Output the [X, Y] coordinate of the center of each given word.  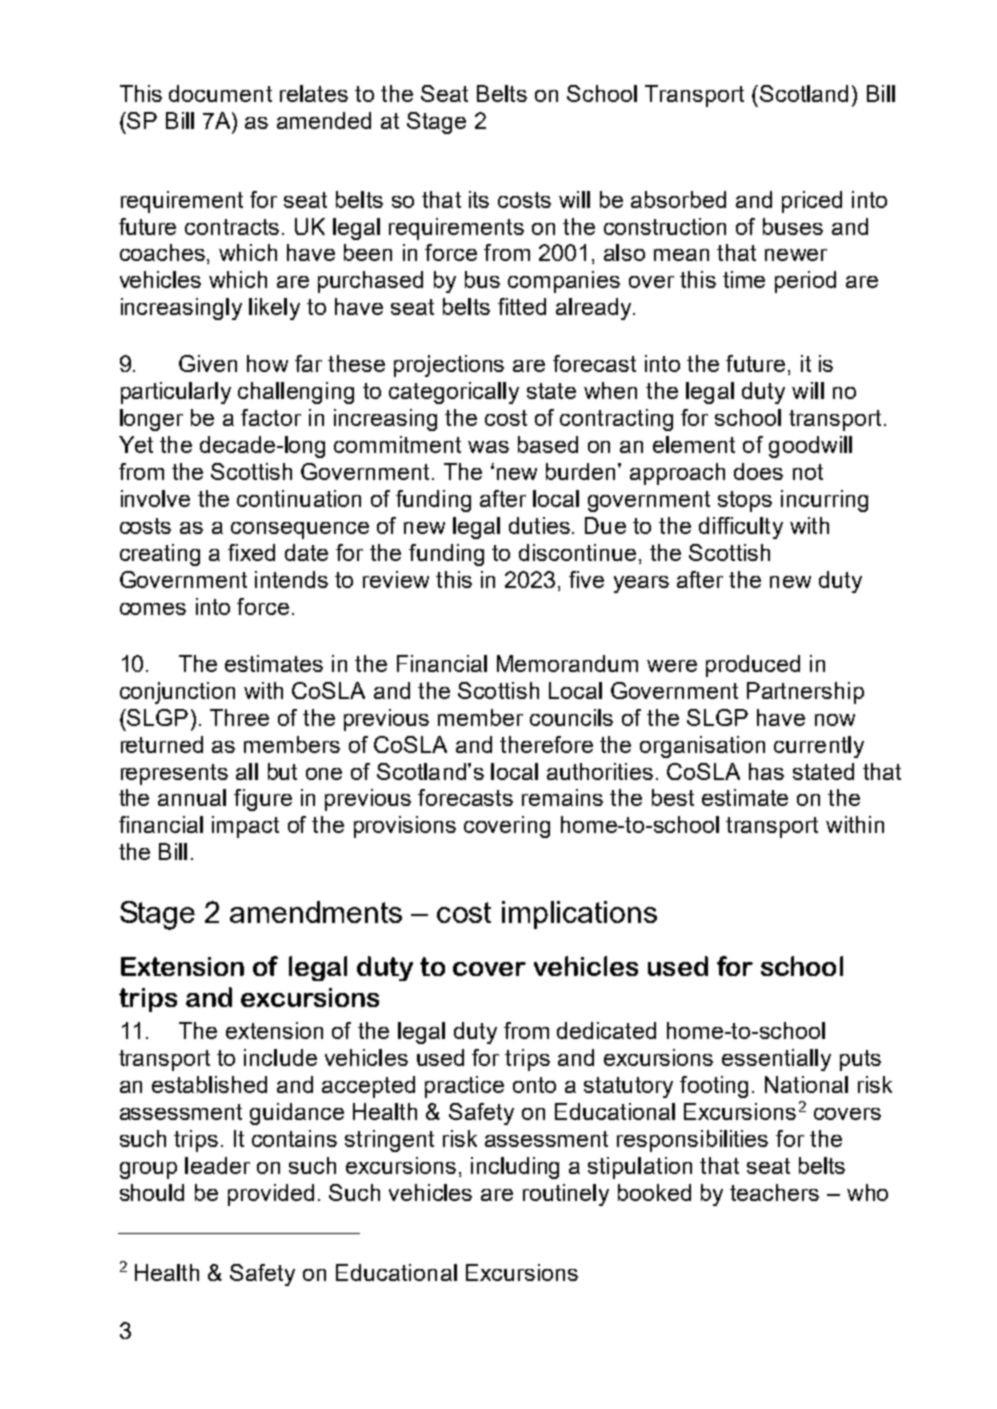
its [479, 199]
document [220, 93]
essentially [776, 1060]
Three [239, 717]
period [805, 282]
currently [819, 747]
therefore [546, 744]
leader [217, 1165]
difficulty [741, 528]
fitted [522, 306]
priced [812, 202]
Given [208, 363]
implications [579, 915]
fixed [251, 552]
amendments [316, 912]
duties [539, 525]
